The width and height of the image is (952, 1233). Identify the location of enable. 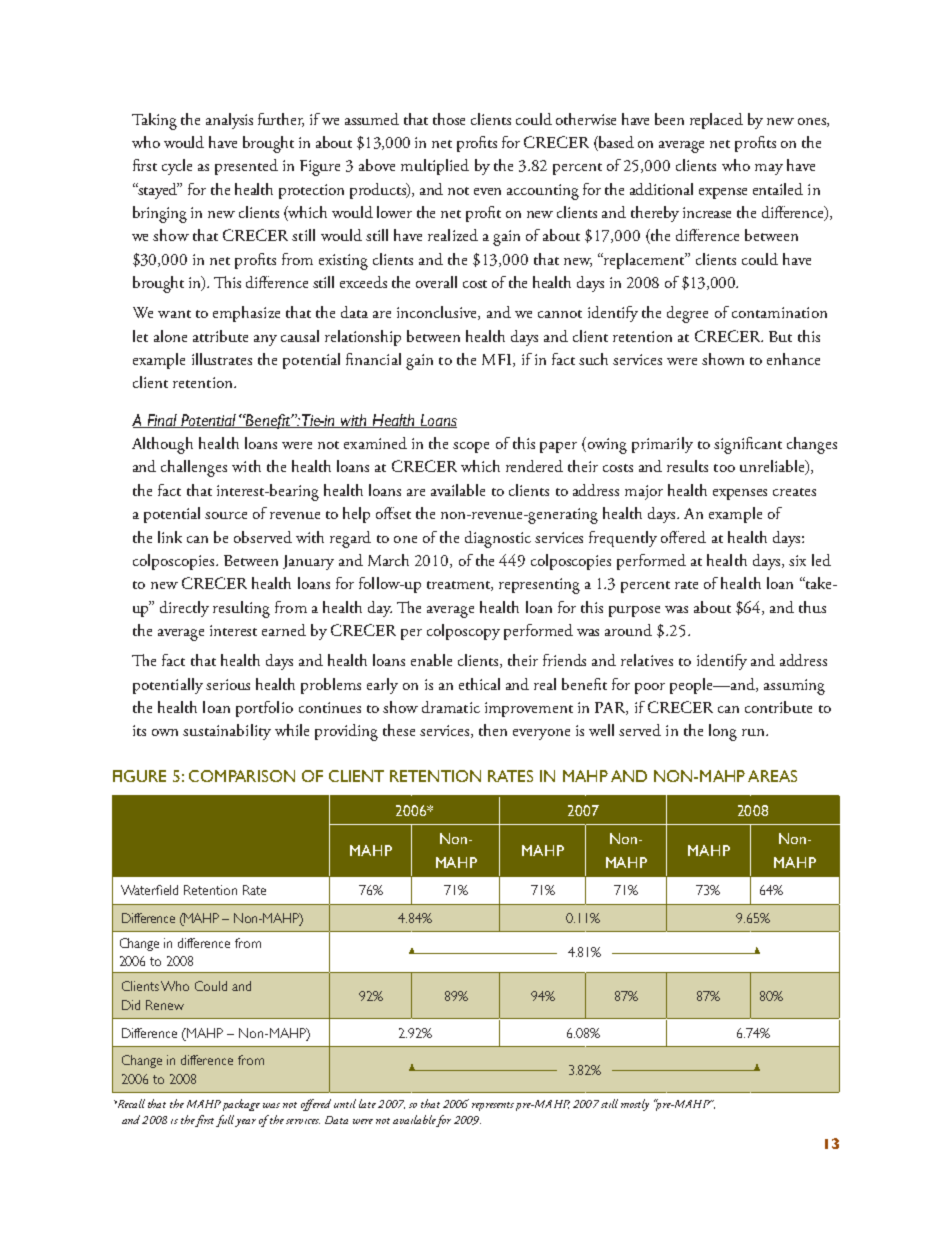
(431, 660).
